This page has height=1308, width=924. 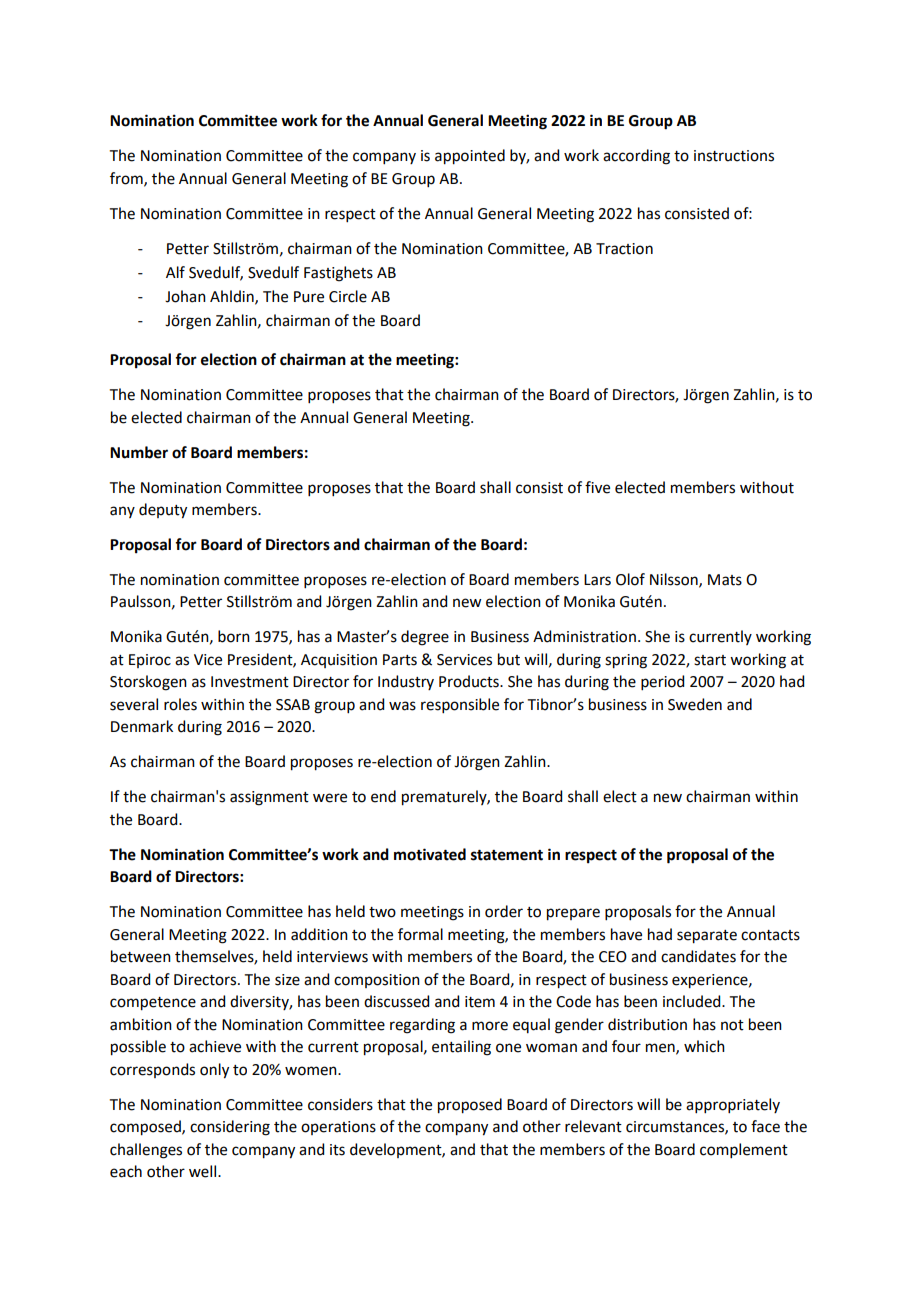 I want to click on from, so click(x=127, y=179).
